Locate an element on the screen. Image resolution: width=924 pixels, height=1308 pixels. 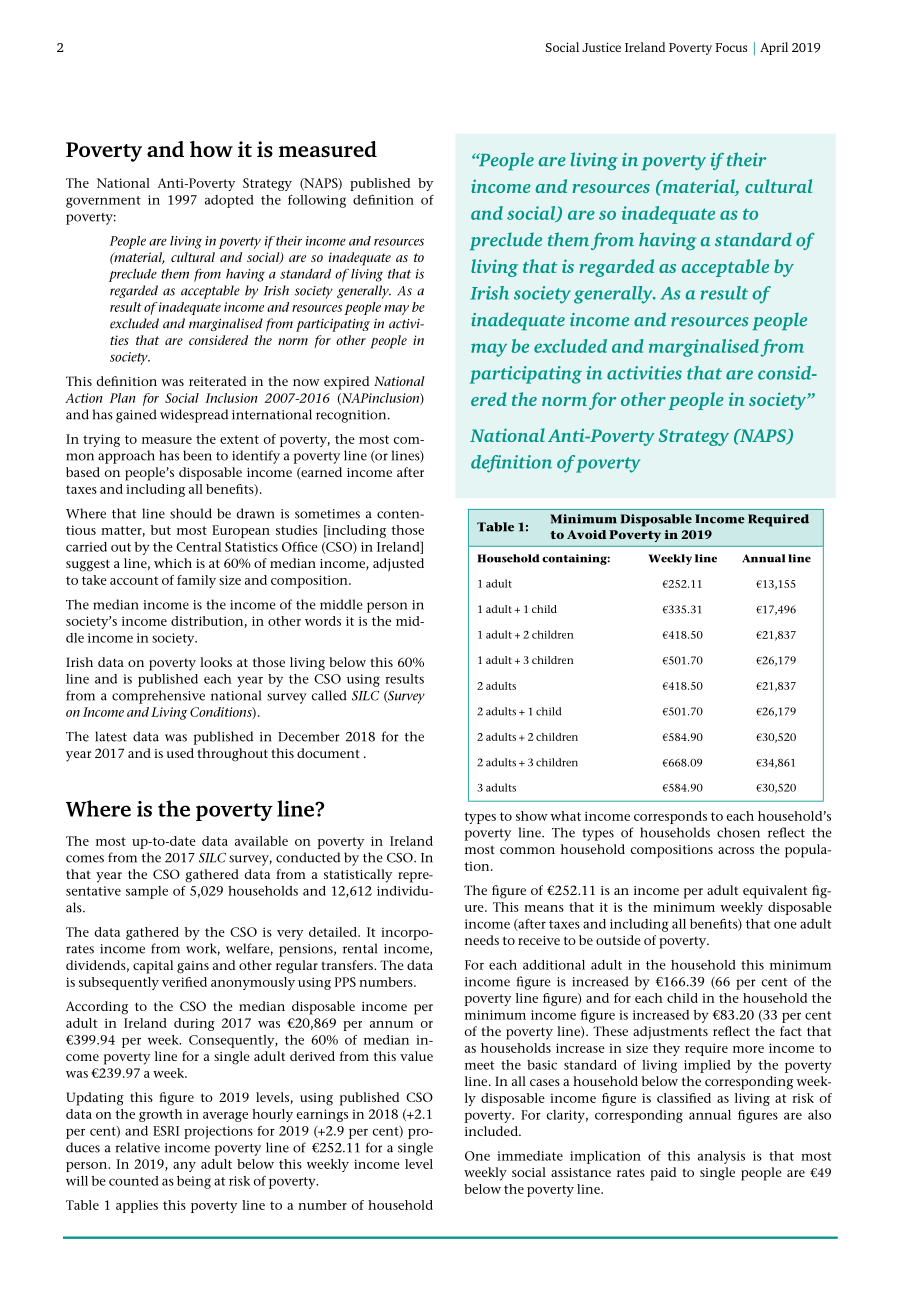
Focus is located at coordinates (731, 47).
